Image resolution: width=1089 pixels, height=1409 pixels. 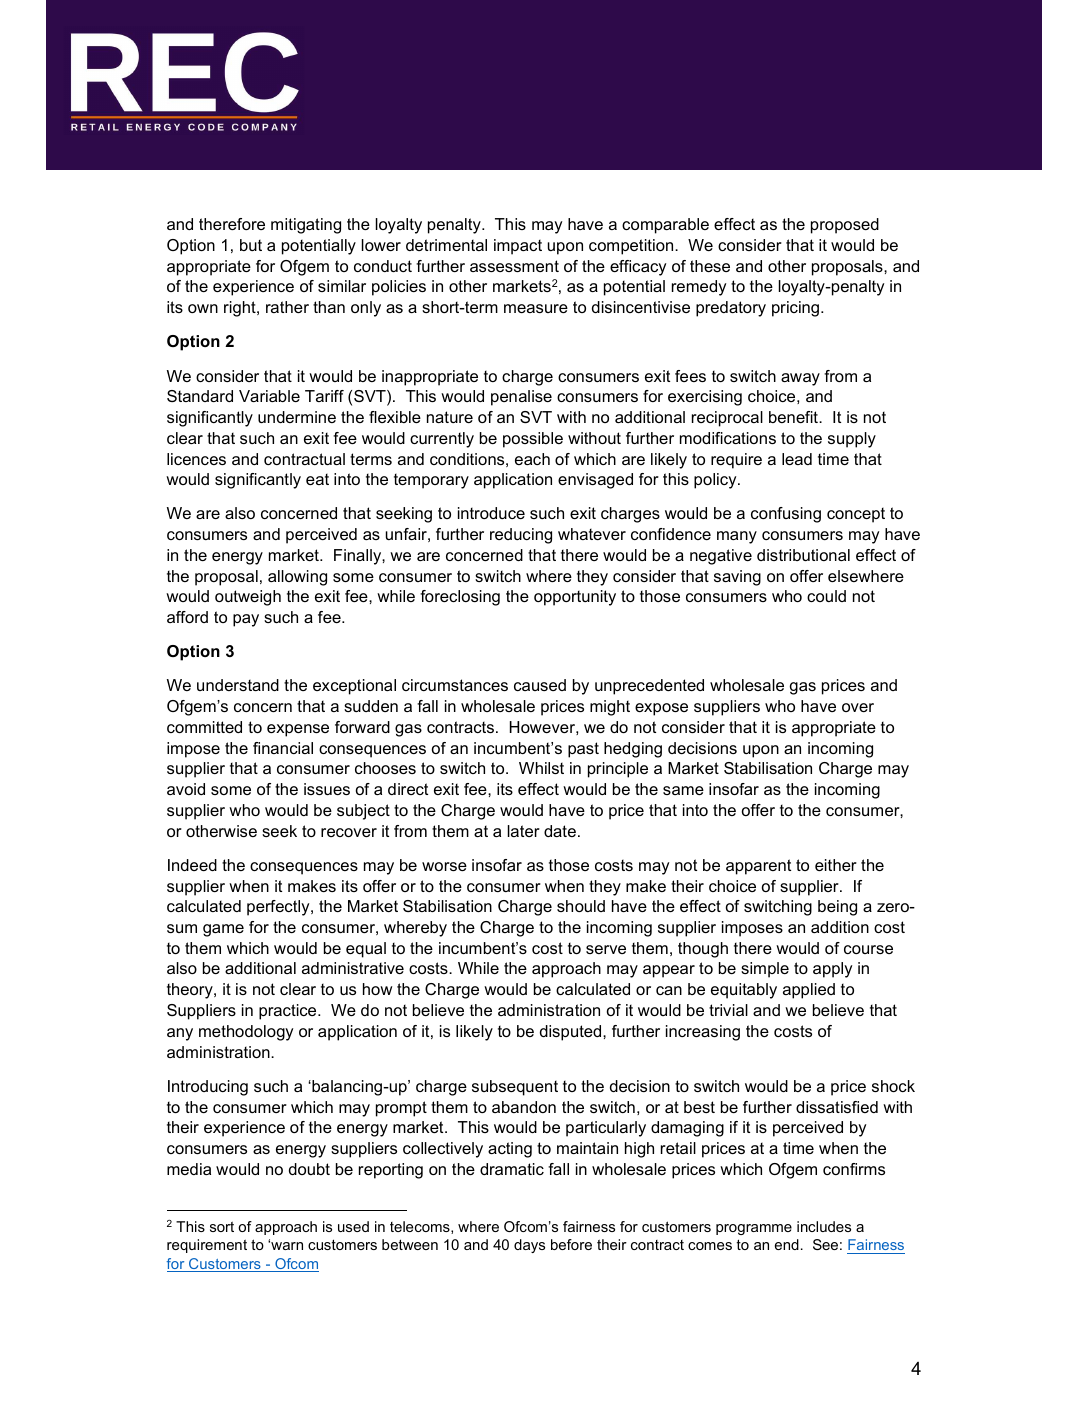 I want to click on includes, so click(x=824, y=1226).
